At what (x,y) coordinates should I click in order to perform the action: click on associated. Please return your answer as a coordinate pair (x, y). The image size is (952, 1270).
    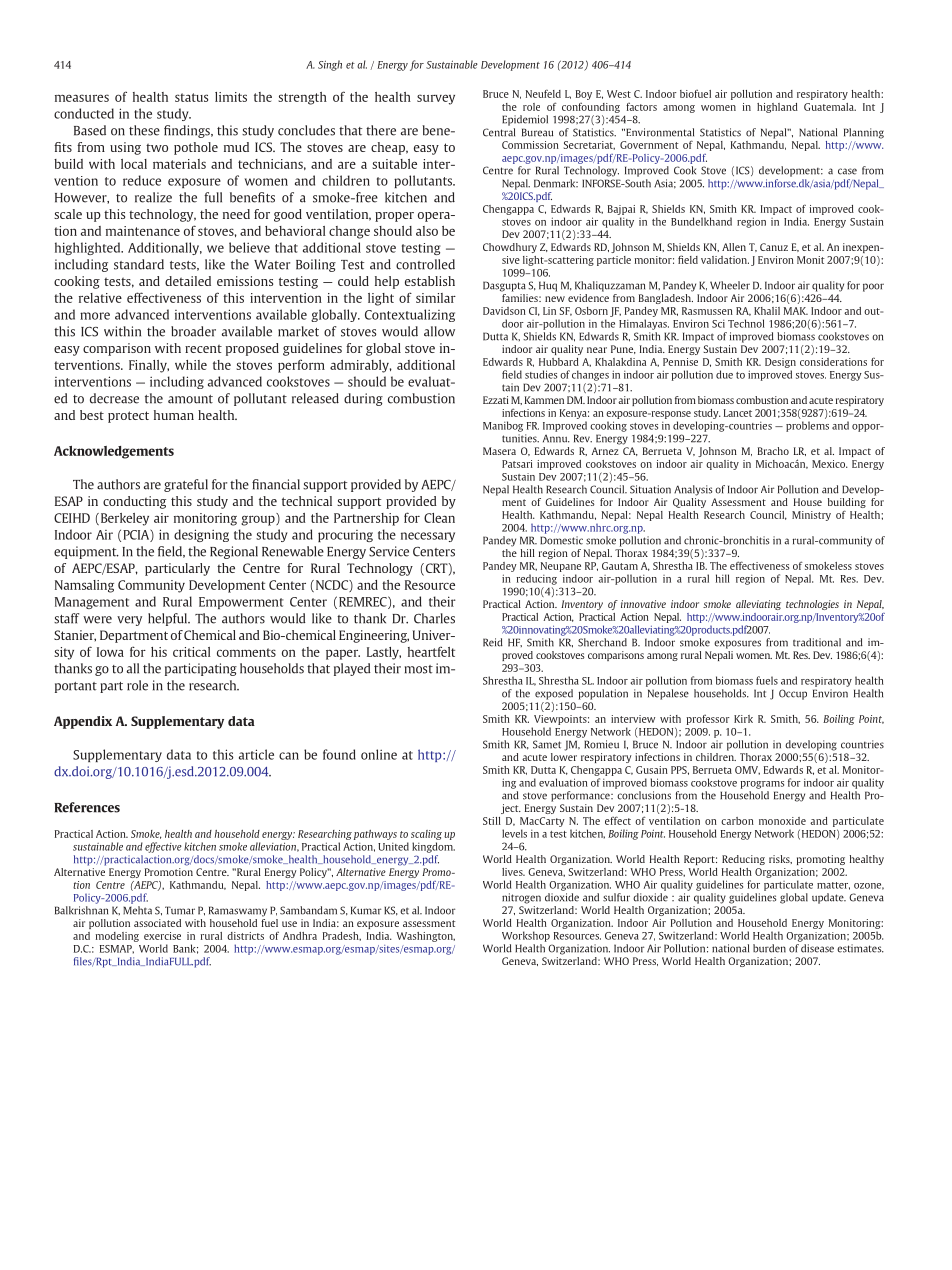
    Looking at the image, I should click on (157, 923).
